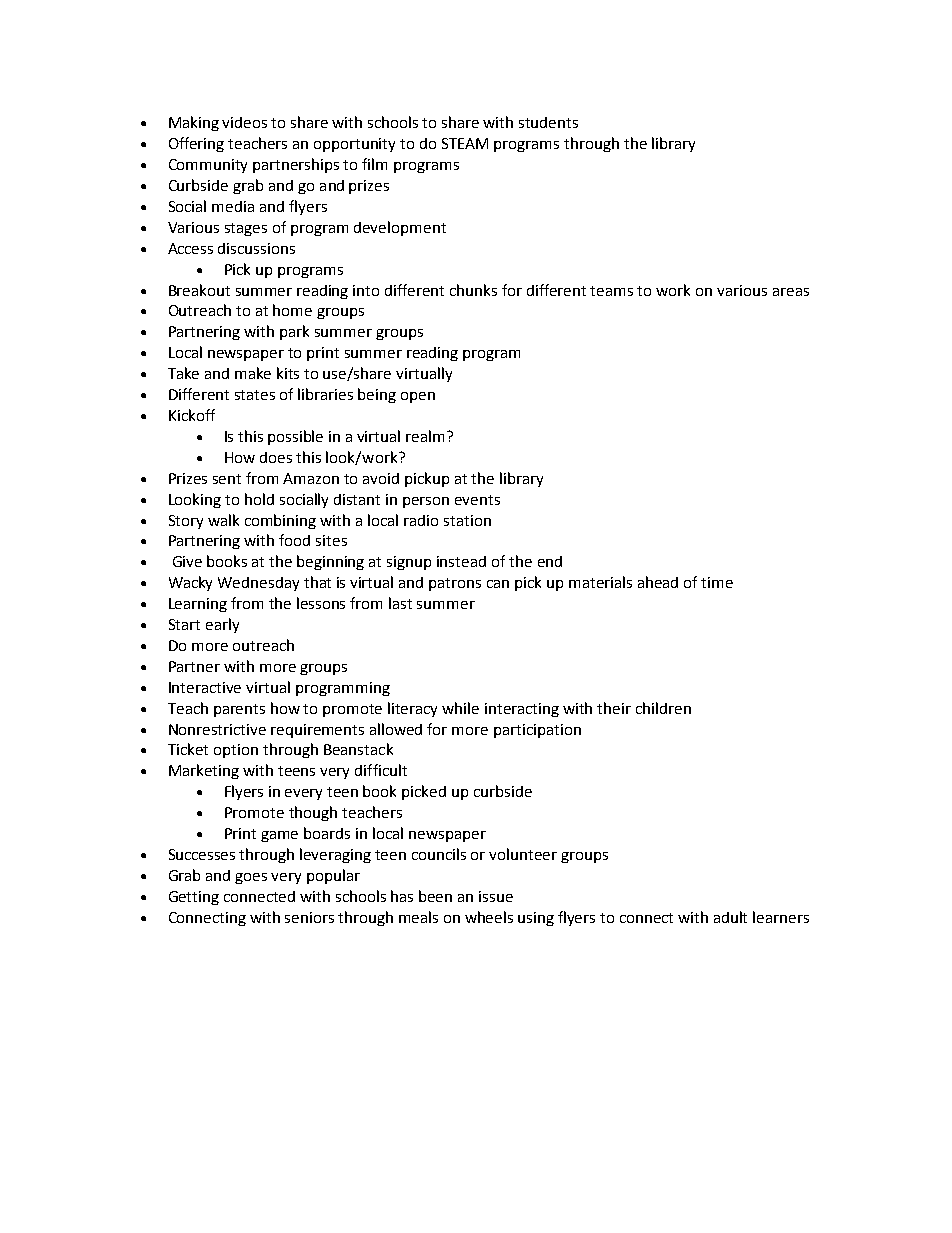 The image size is (952, 1233). Describe the element at coordinates (251, 878) in the document. I see `goes` at that location.
